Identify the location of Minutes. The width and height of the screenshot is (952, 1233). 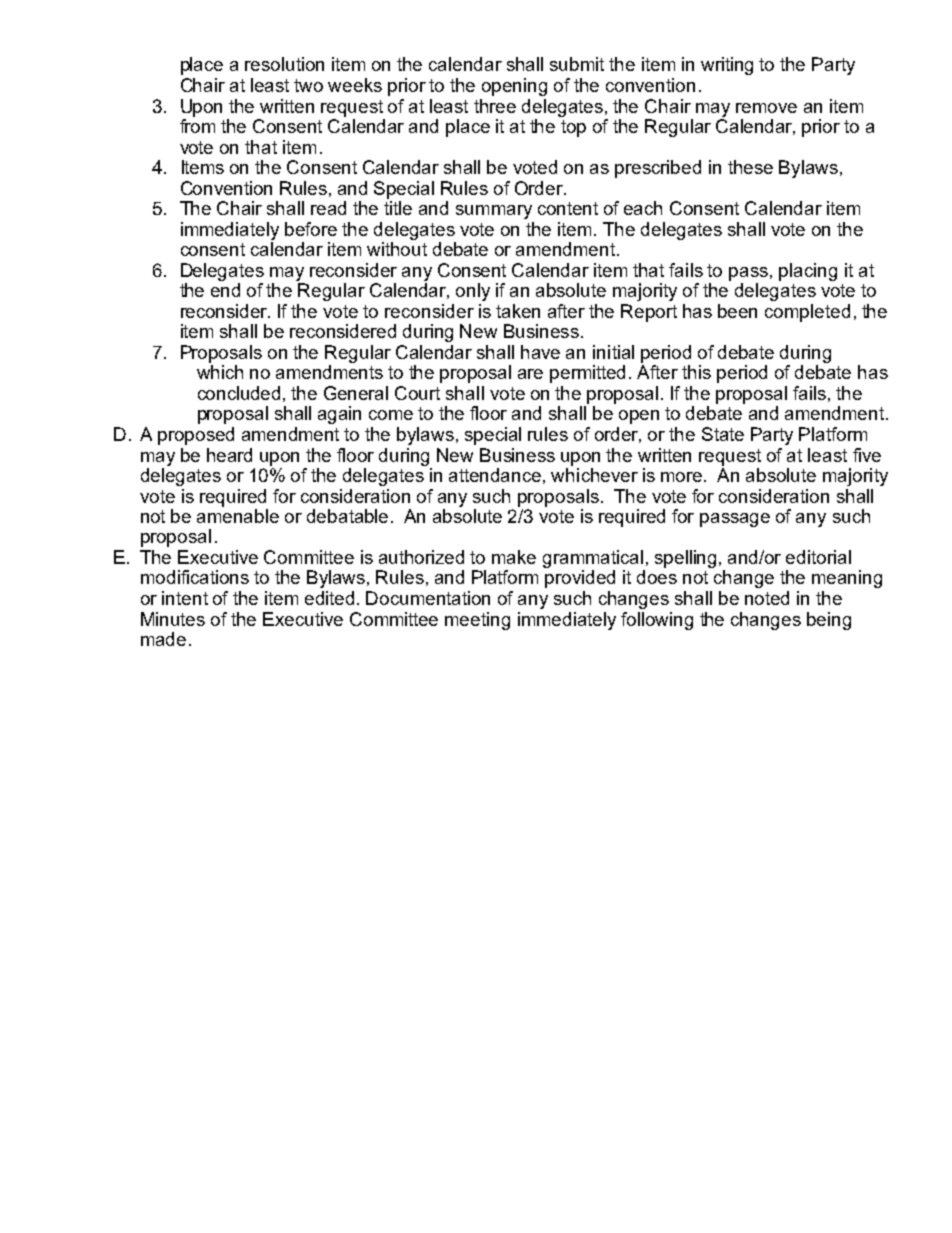
(173, 619).
